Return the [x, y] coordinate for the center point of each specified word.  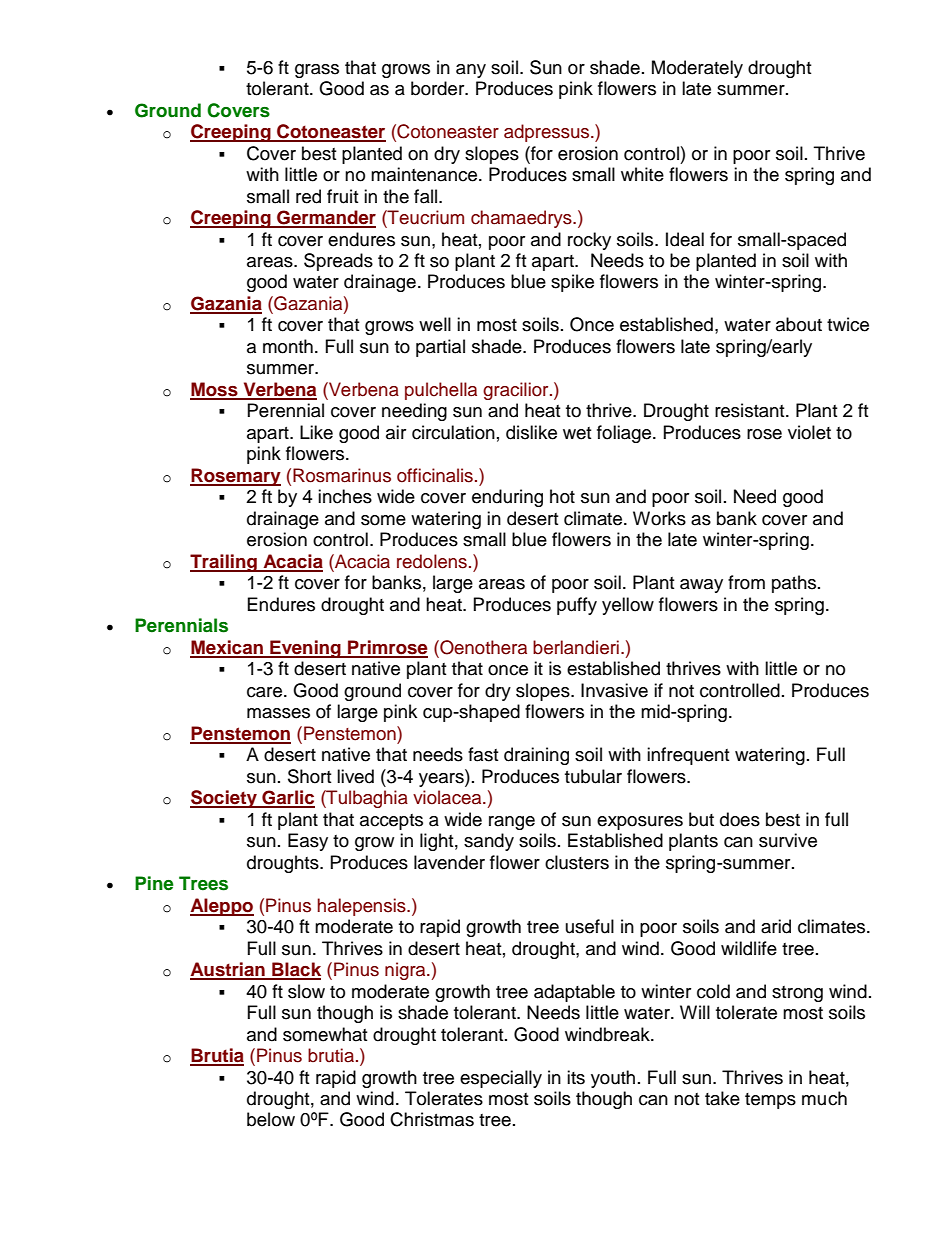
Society [224, 799]
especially [501, 1079]
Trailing [224, 563]
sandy [489, 842]
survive [788, 840]
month [288, 346]
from [746, 582]
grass [317, 71]
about [799, 324]
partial [440, 348]
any [471, 71]
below [271, 1119]
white [642, 174]
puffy [577, 606]
